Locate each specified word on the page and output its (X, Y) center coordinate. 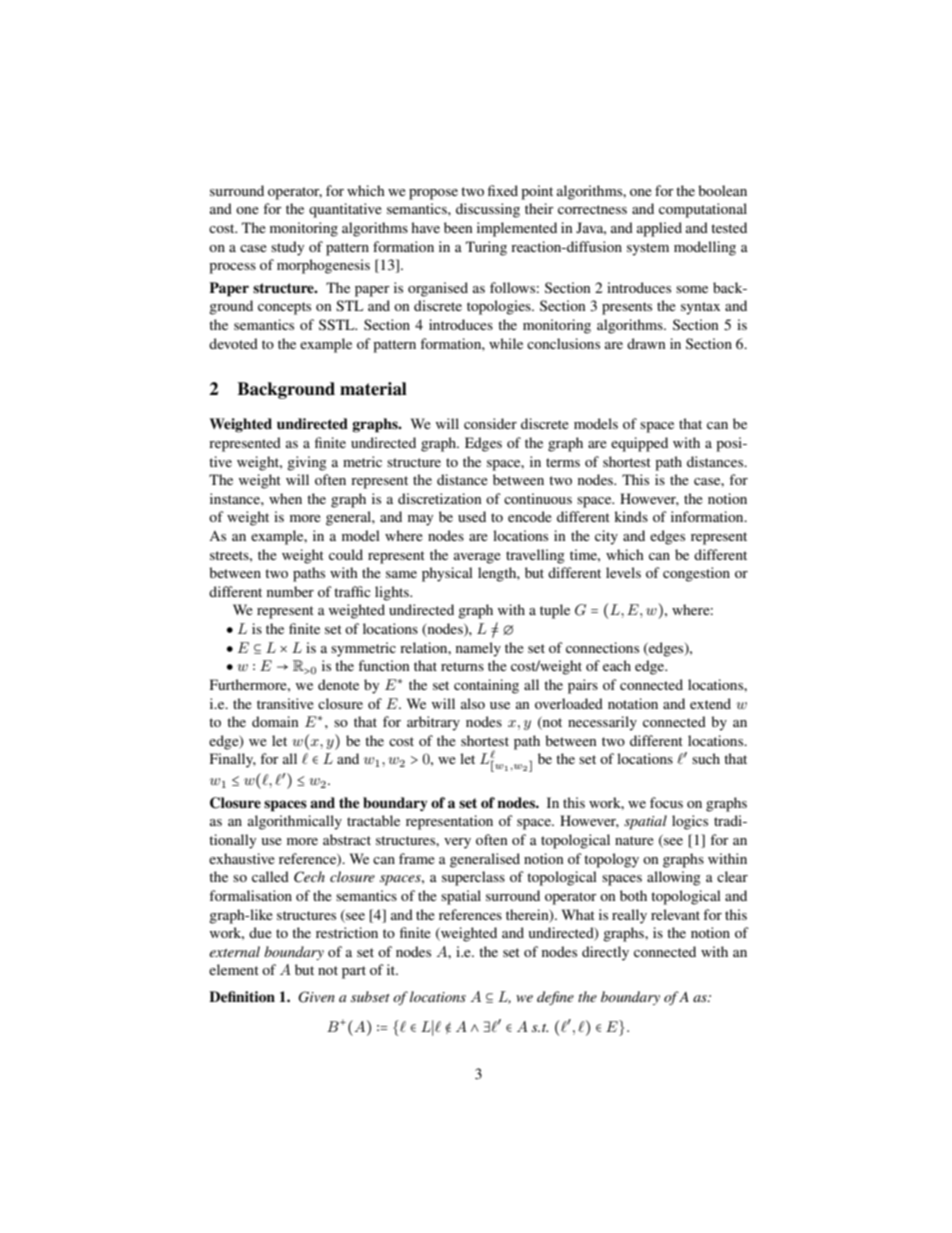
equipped (639, 444)
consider (490, 423)
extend (710, 703)
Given (316, 997)
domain (275, 721)
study (287, 248)
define (555, 998)
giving (307, 463)
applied (659, 229)
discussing (488, 210)
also (473, 703)
